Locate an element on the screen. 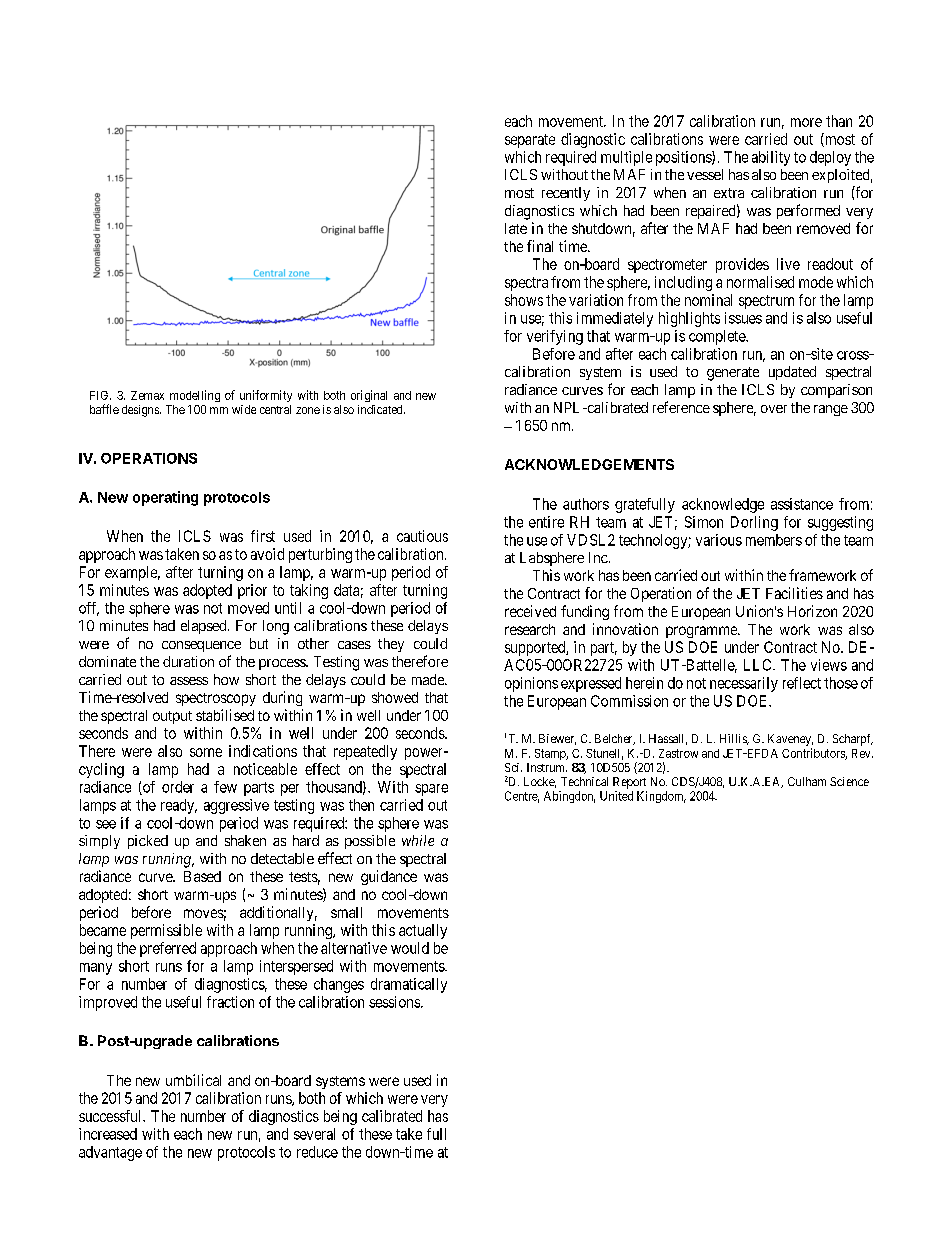 The height and width of the screenshot is (1233, 952). ability is located at coordinates (771, 158).
